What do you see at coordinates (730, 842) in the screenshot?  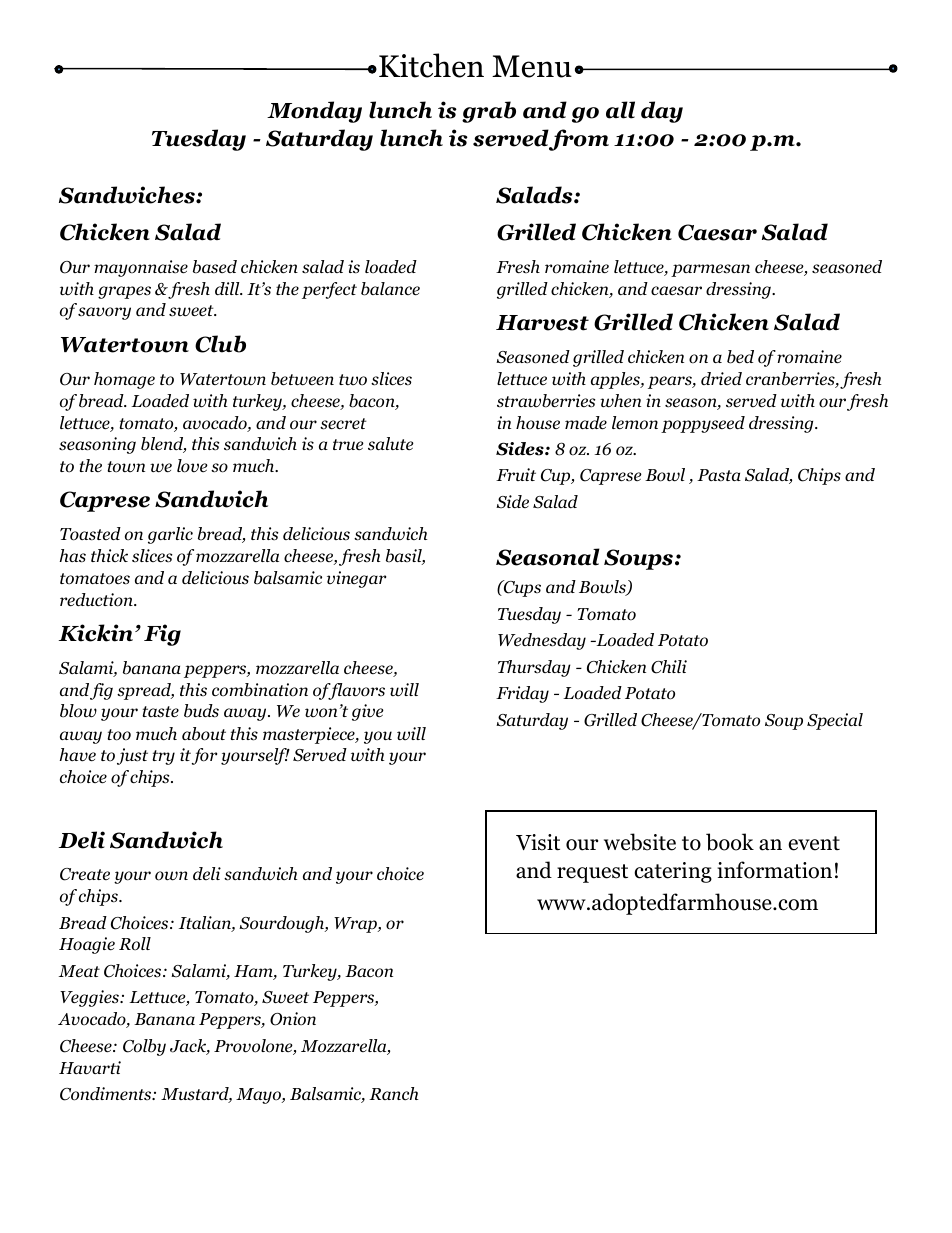 I see `book` at bounding box center [730, 842].
